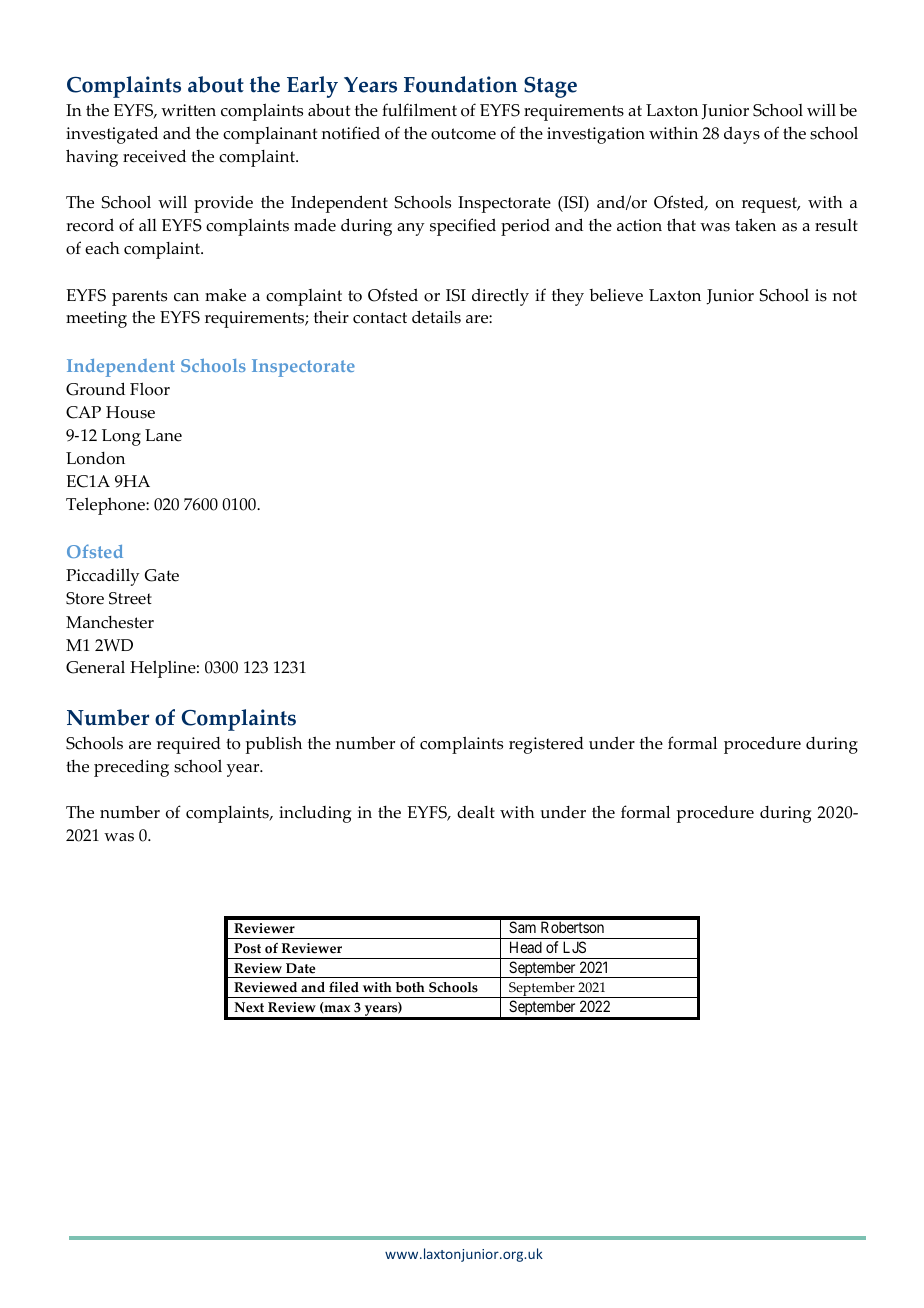 Image resolution: width=924 pixels, height=1308 pixels. I want to click on dealt, so click(476, 812).
